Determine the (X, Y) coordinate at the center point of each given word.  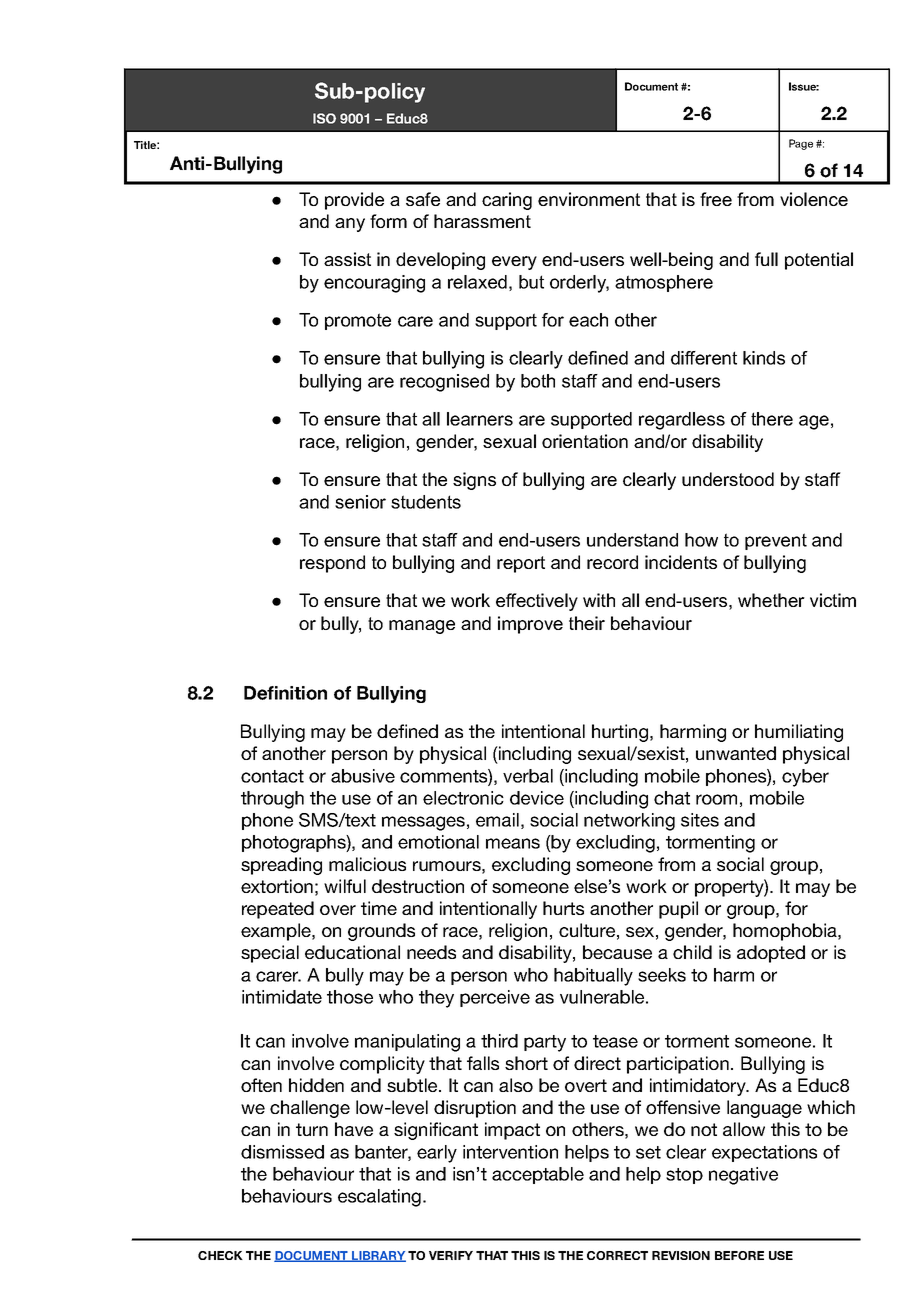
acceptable (538, 1175)
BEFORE (739, 1255)
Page (801, 144)
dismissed (282, 1152)
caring (507, 201)
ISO (324, 118)
